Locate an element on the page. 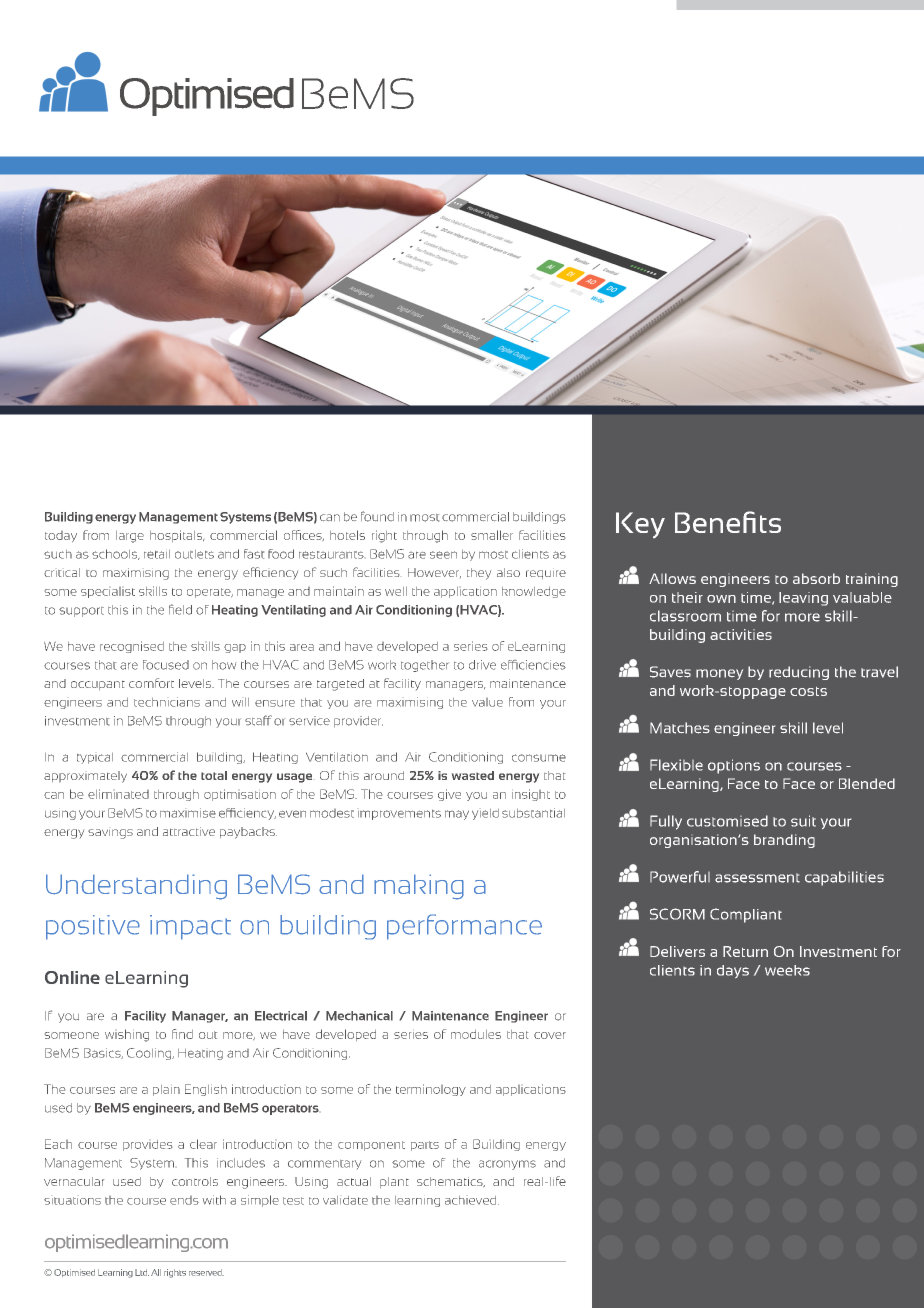 The image size is (924, 1308). Ltd is located at coordinates (142, 1272).
